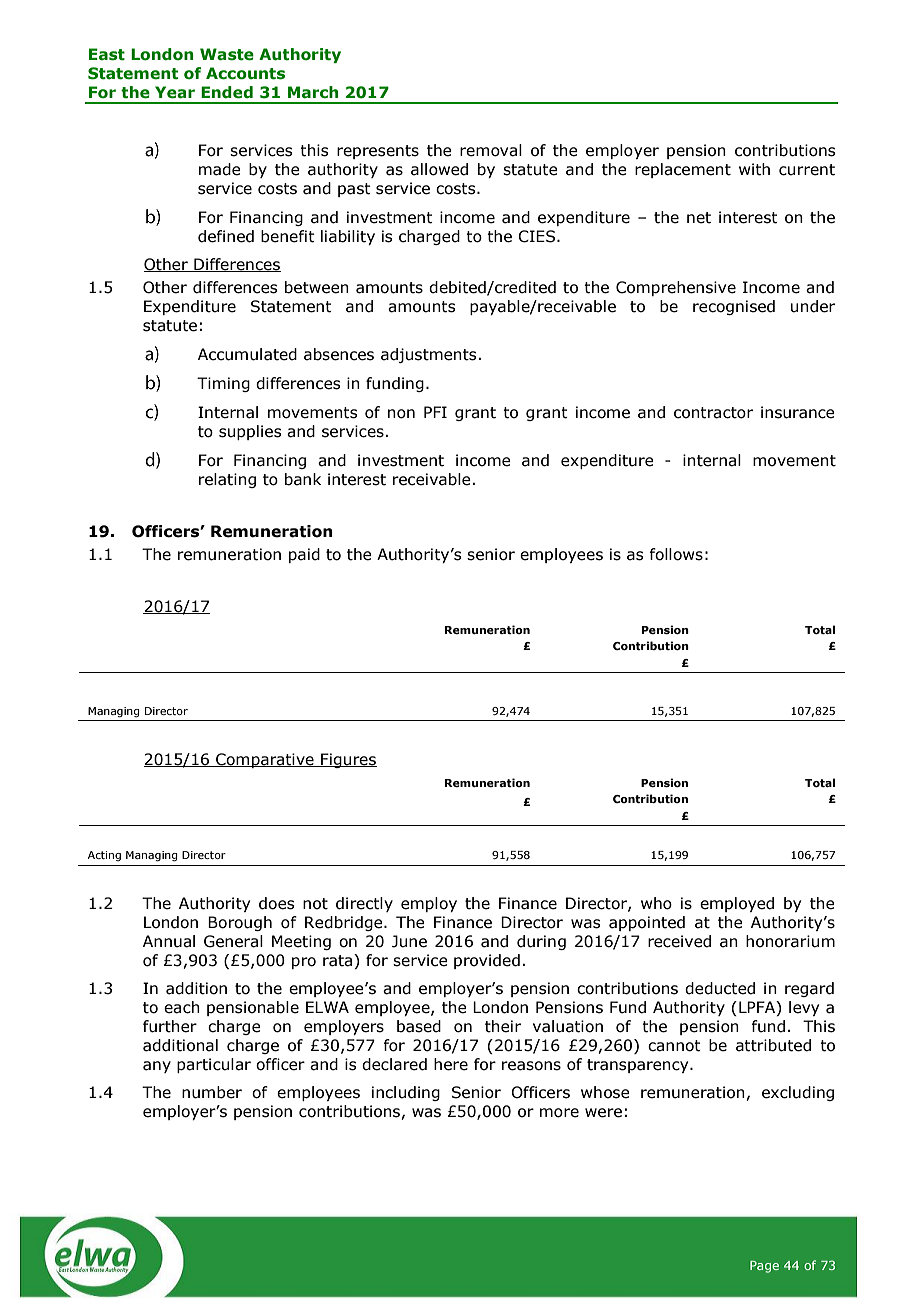 The height and width of the screenshot is (1308, 924). Describe the element at coordinates (491, 150) in the screenshot. I see `removal` at that location.
